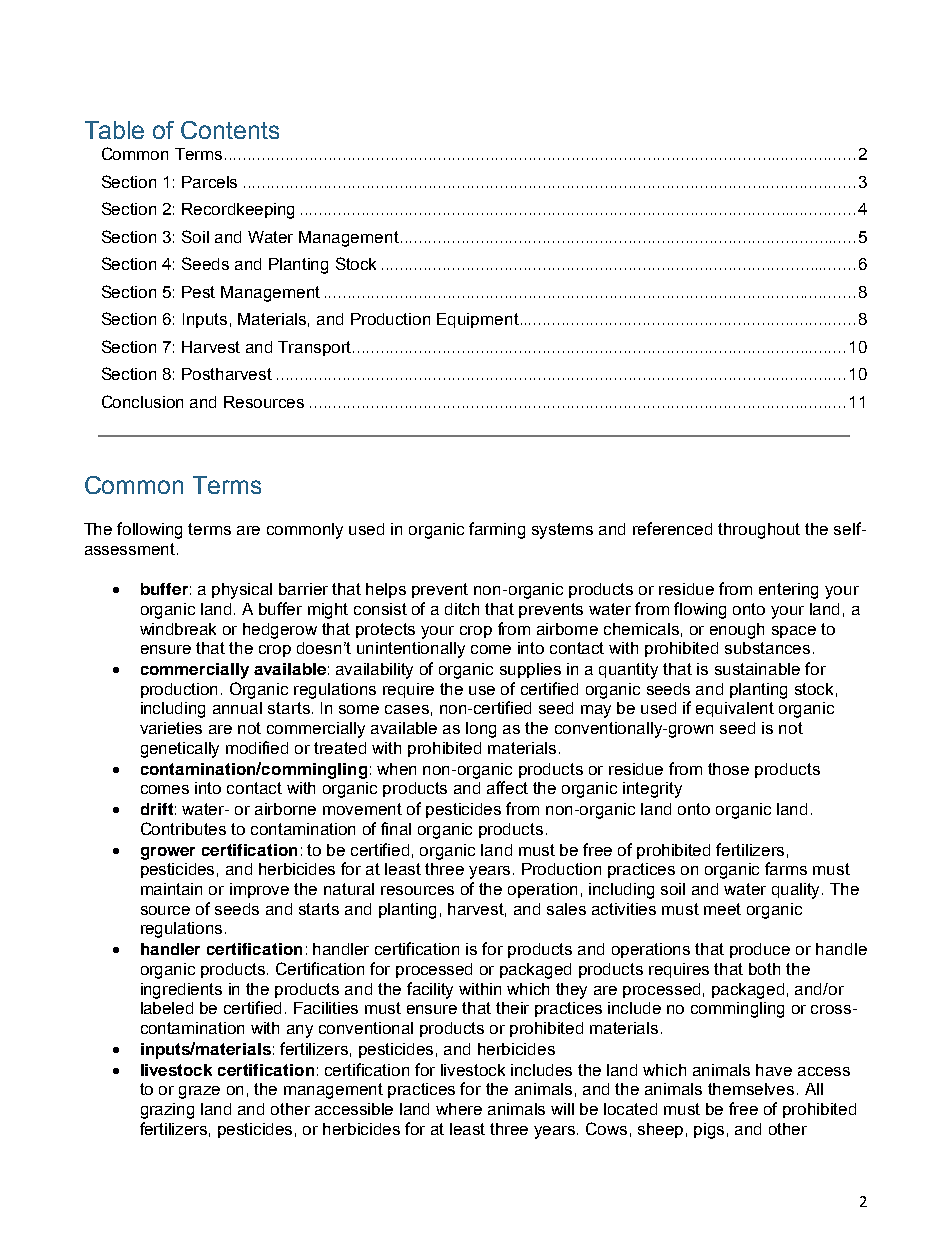 This document has height=1233, width=952. Describe the element at coordinates (171, 889) in the document. I see `maintain` at that location.
